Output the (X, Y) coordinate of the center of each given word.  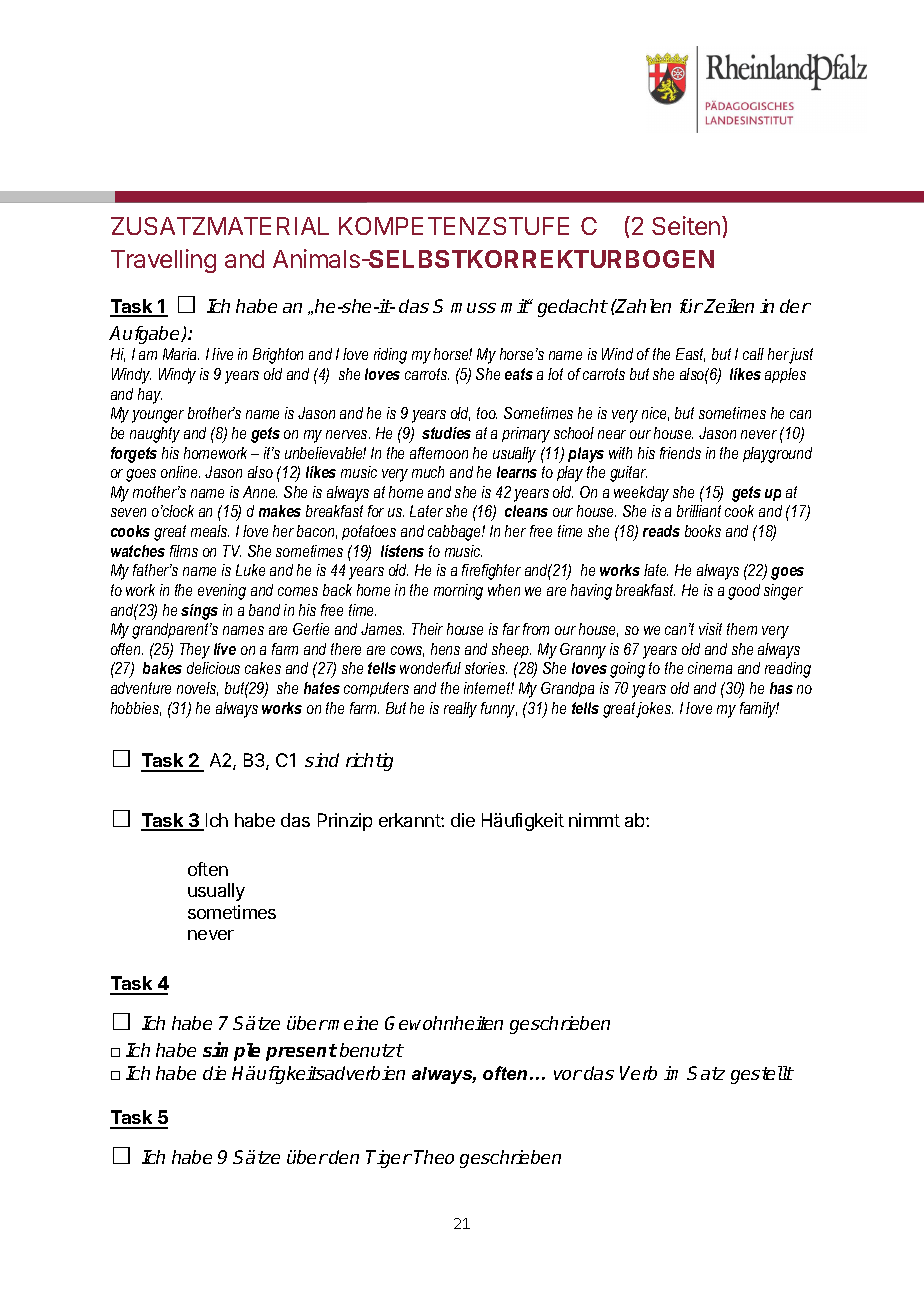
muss (473, 308)
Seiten (686, 225)
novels (197, 689)
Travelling (163, 261)
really (460, 710)
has (781, 688)
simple (231, 1051)
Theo (434, 1157)
